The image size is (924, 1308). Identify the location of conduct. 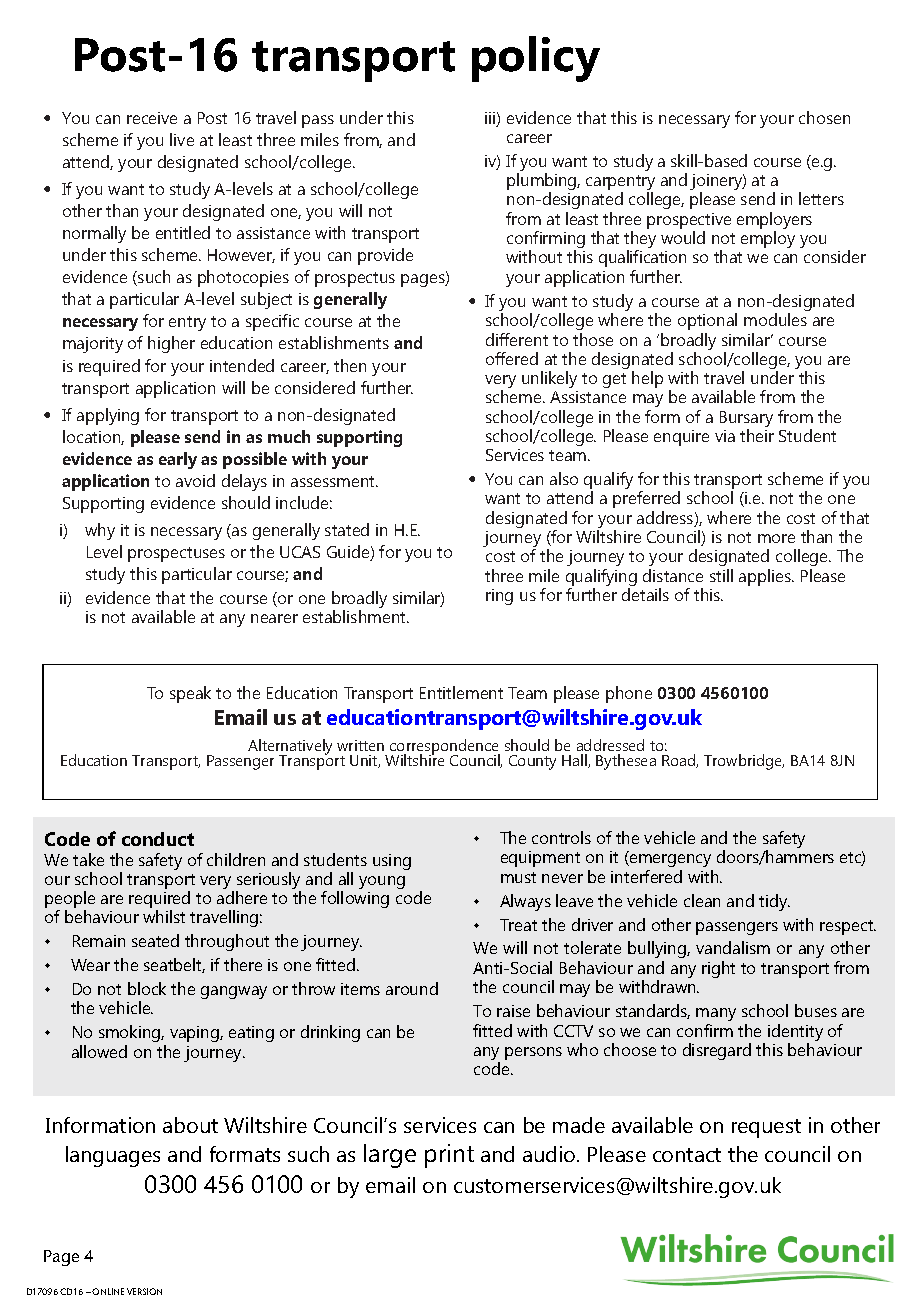
(158, 839).
